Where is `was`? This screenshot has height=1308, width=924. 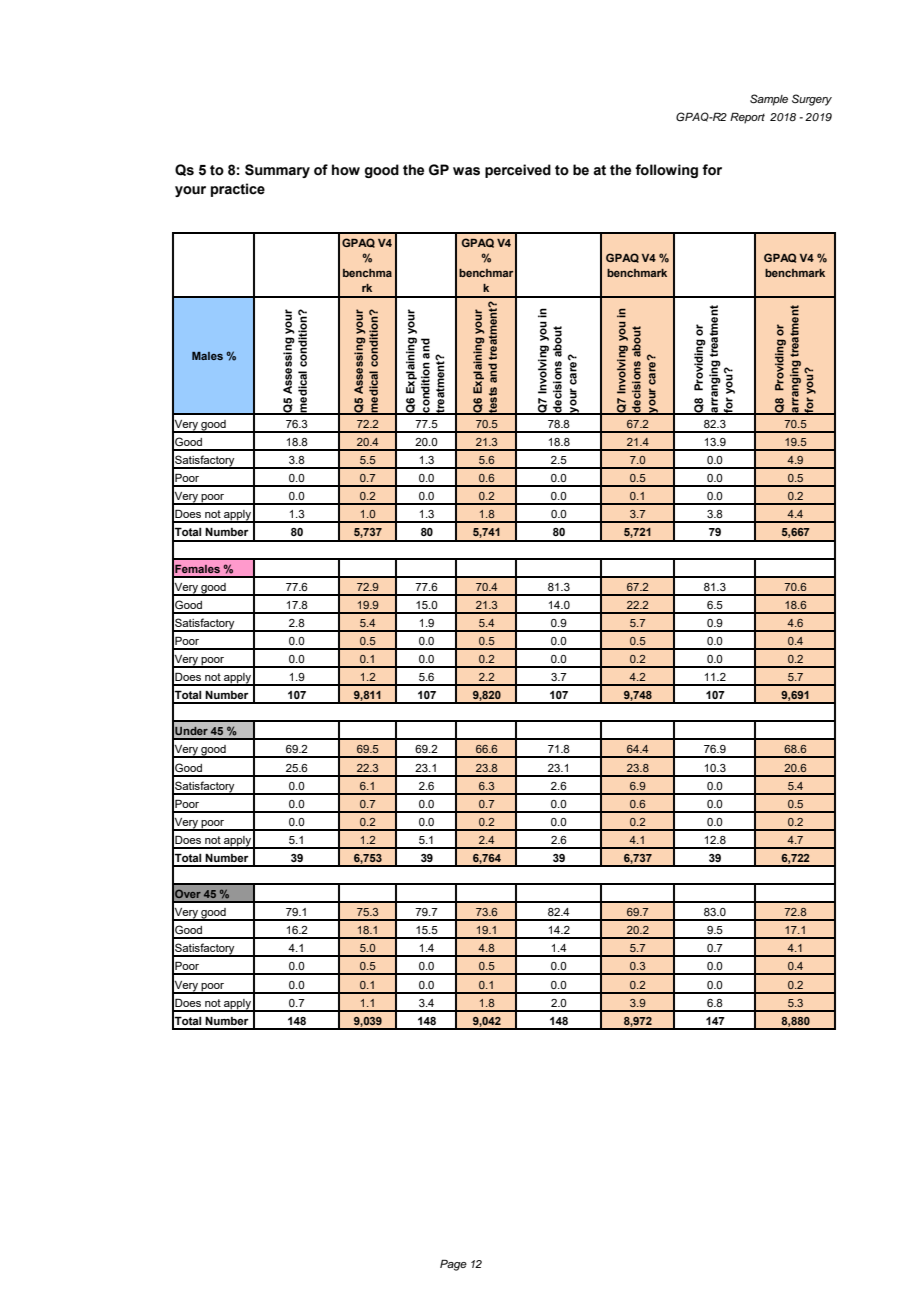 was is located at coordinates (466, 171).
